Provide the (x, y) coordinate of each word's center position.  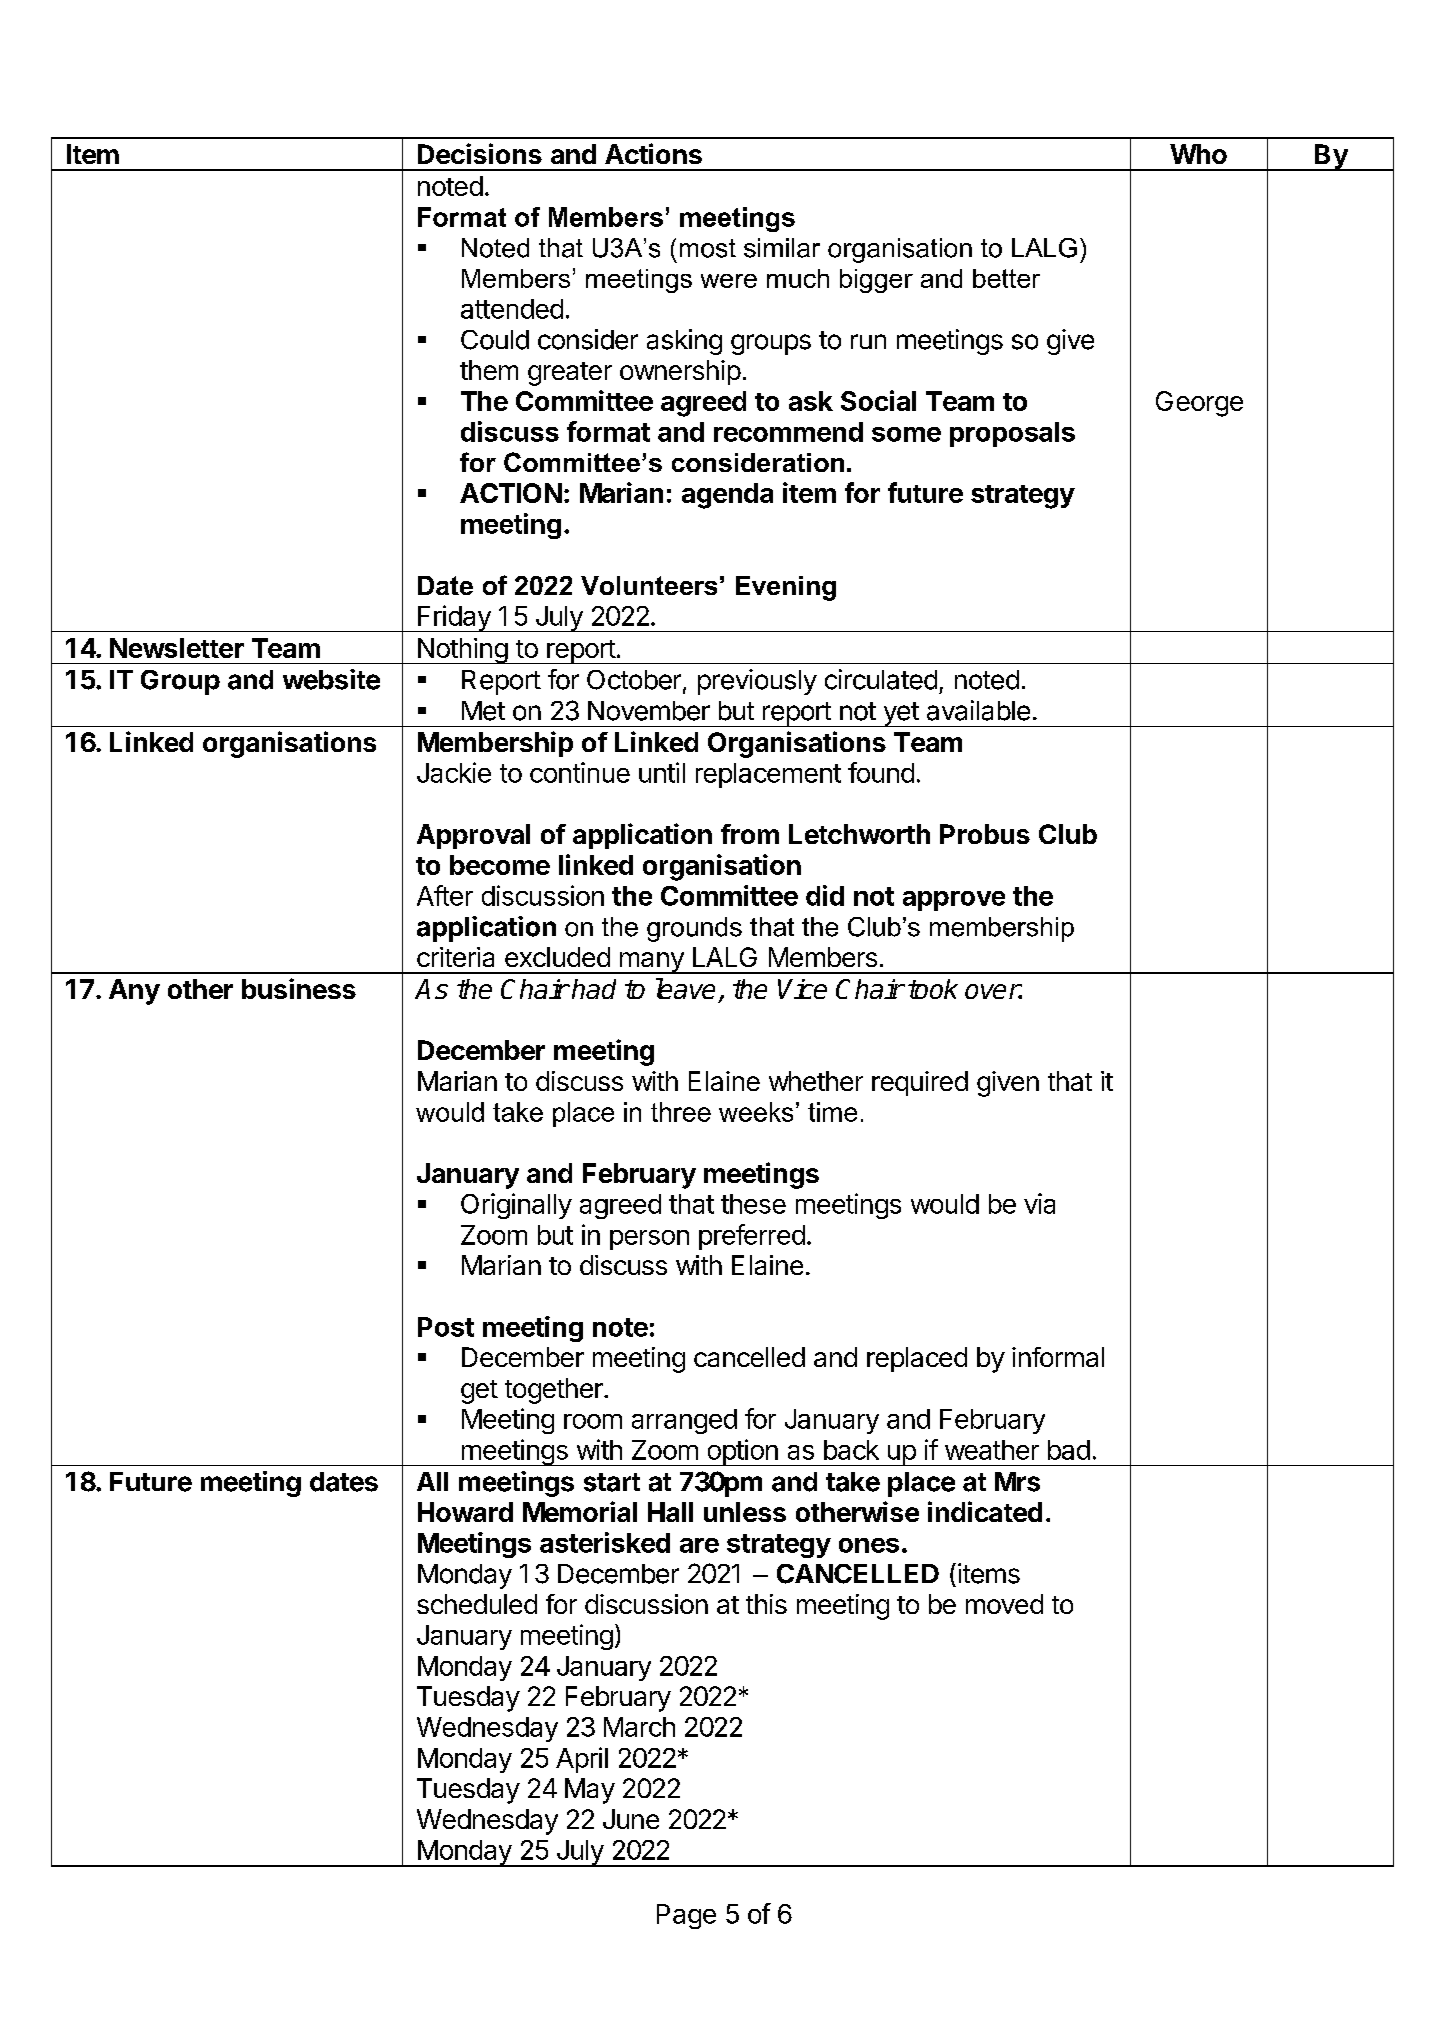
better (1006, 278)
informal (1058, 1357)
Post (446, 1327)
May (590, 1791)
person (649, 1240)
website (331, 679)
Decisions (480, 153)
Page (686, 1916)
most (708, 248)
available (978, 710)
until (662, 772)
